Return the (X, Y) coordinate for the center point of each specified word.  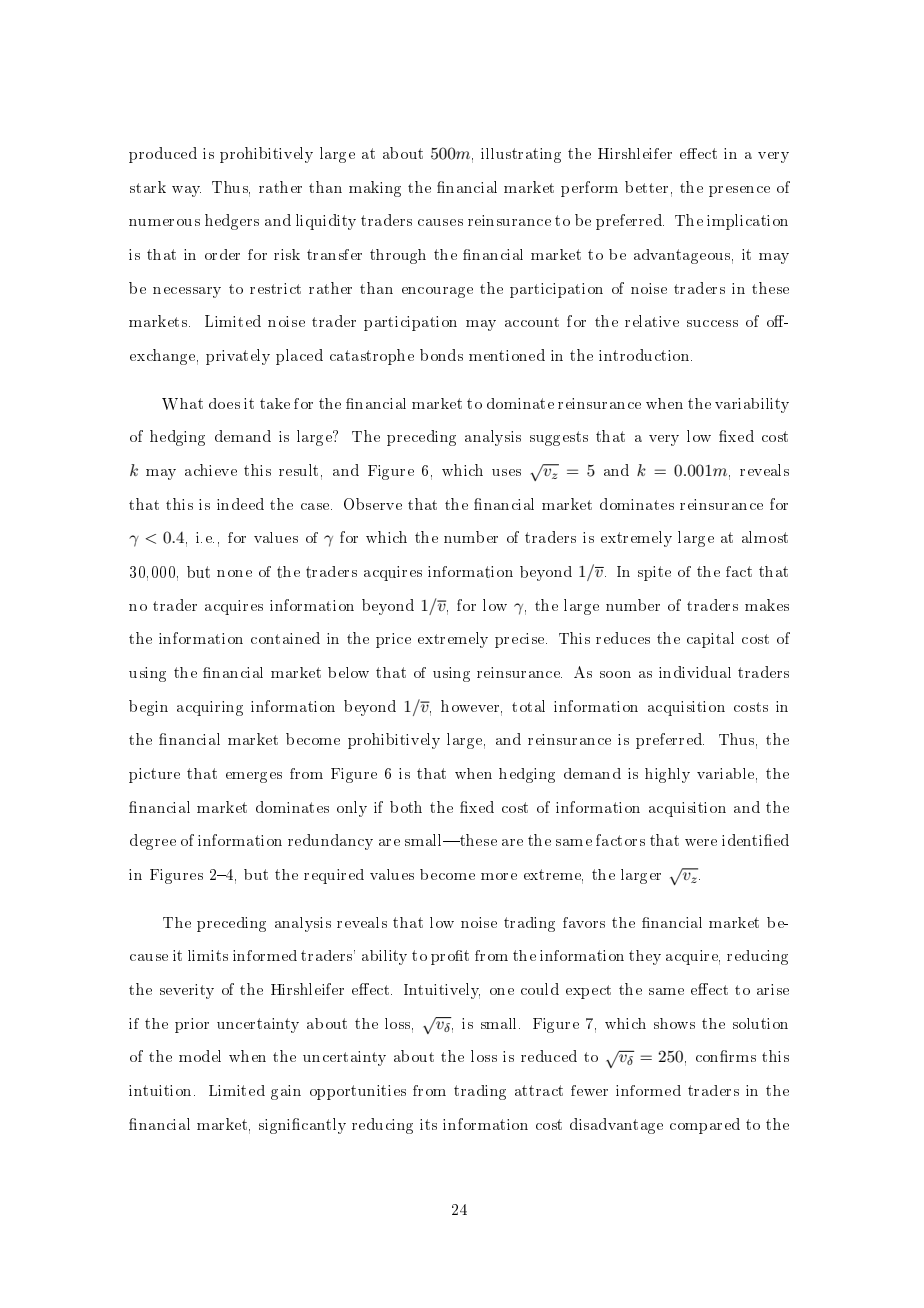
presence (739, 191)
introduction (645, 355)
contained (285, 638)
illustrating (521, 155)
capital (710, 640)
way (186, 191)
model (200, 1056)
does (224, 403)
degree (153, 842)
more (499, 876)
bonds (441, 355)
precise (521, 640)
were (701, 842)
